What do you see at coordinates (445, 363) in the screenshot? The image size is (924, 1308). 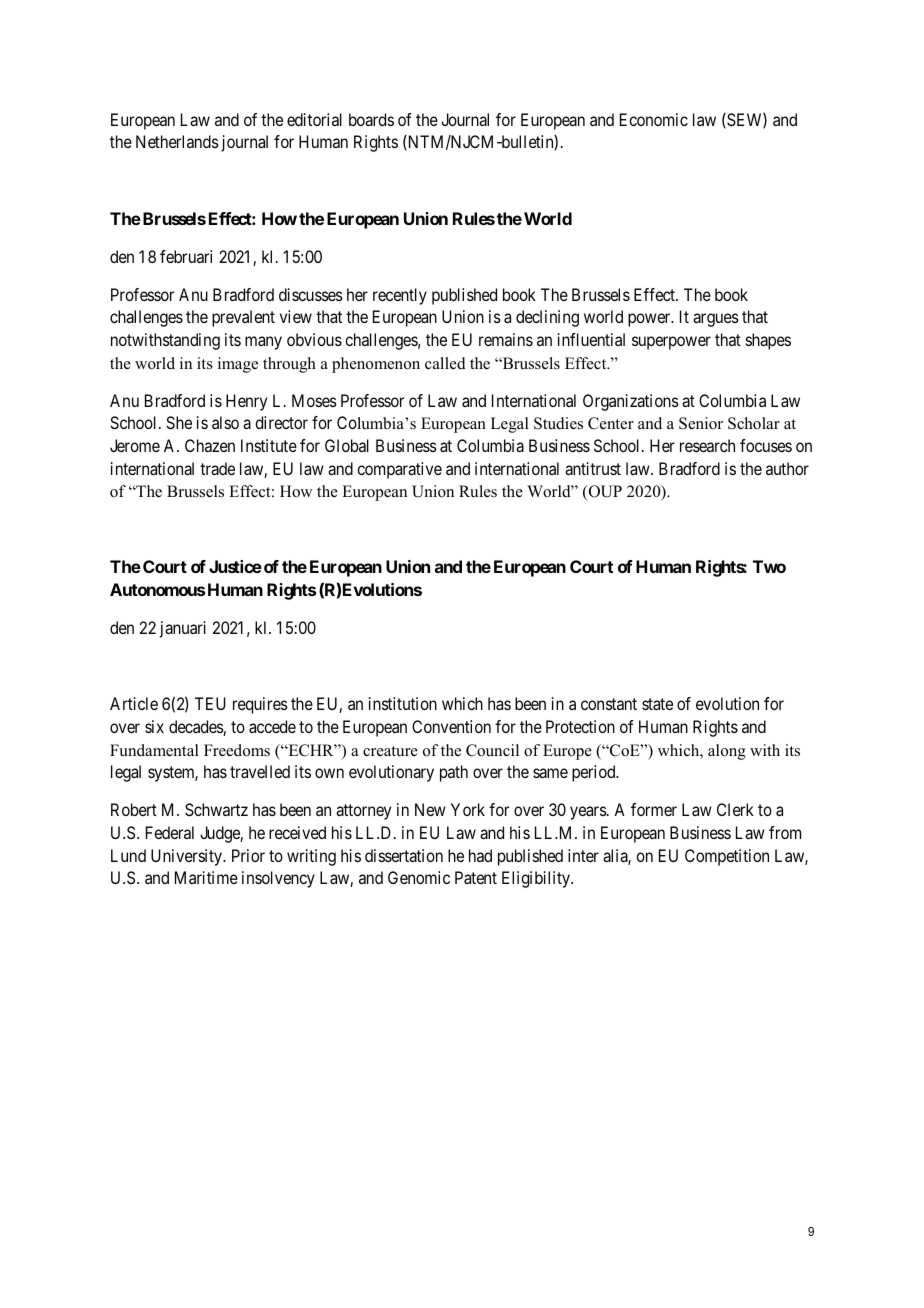 I see `called` at bounding box center [445, 363].
